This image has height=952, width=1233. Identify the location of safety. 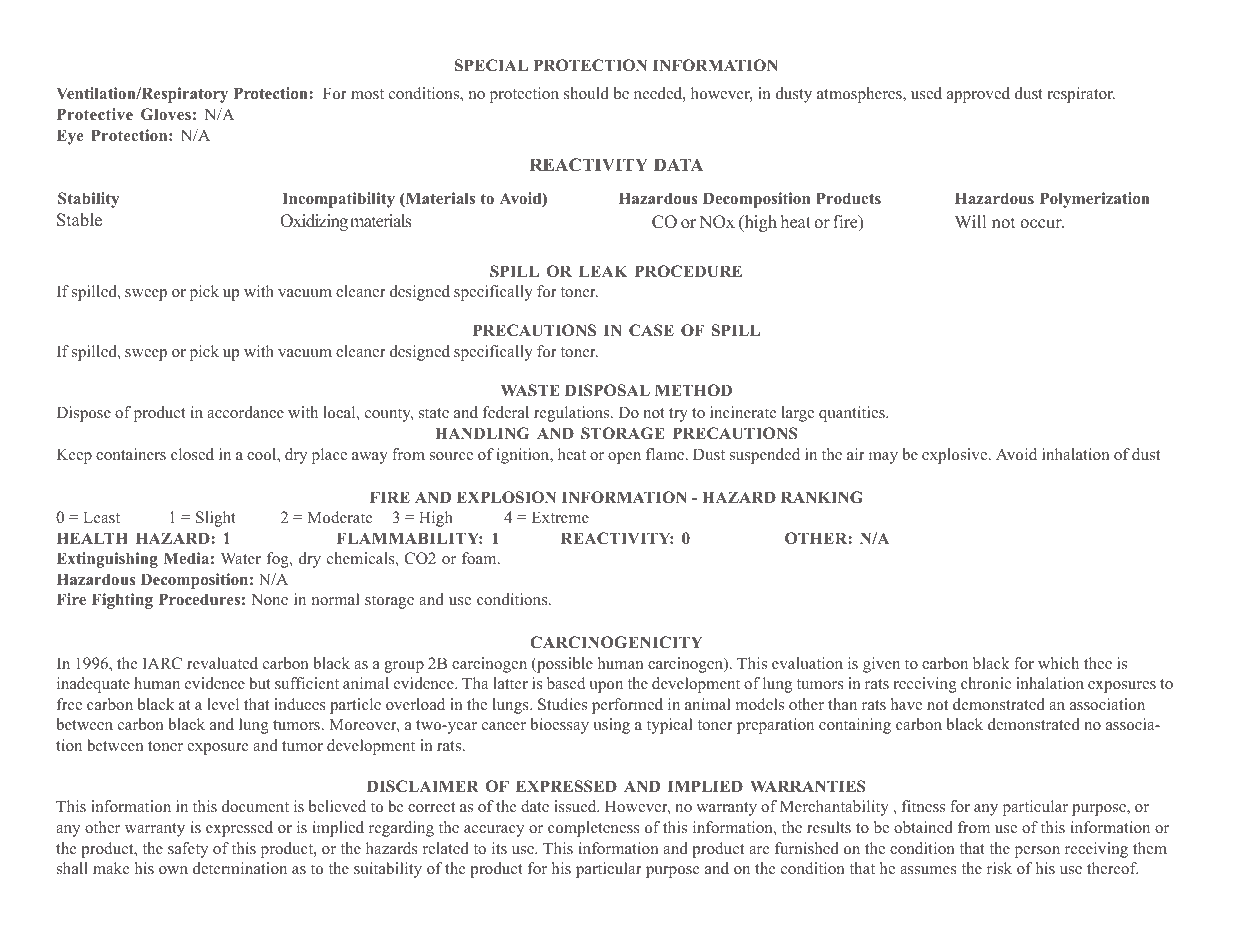
(188, 850).
